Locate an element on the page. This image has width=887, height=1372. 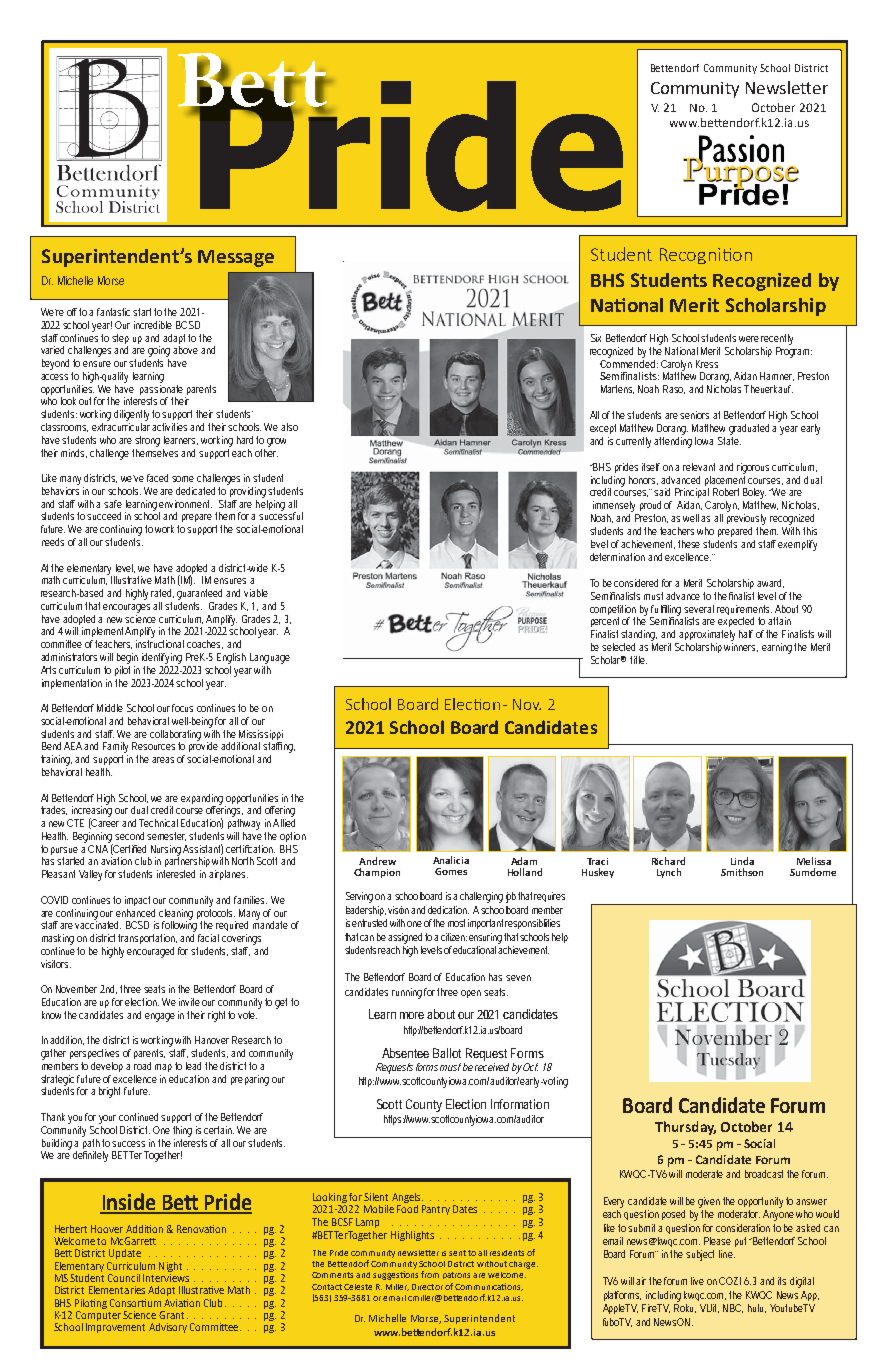
Technical is located at coordinates (158, 823).
